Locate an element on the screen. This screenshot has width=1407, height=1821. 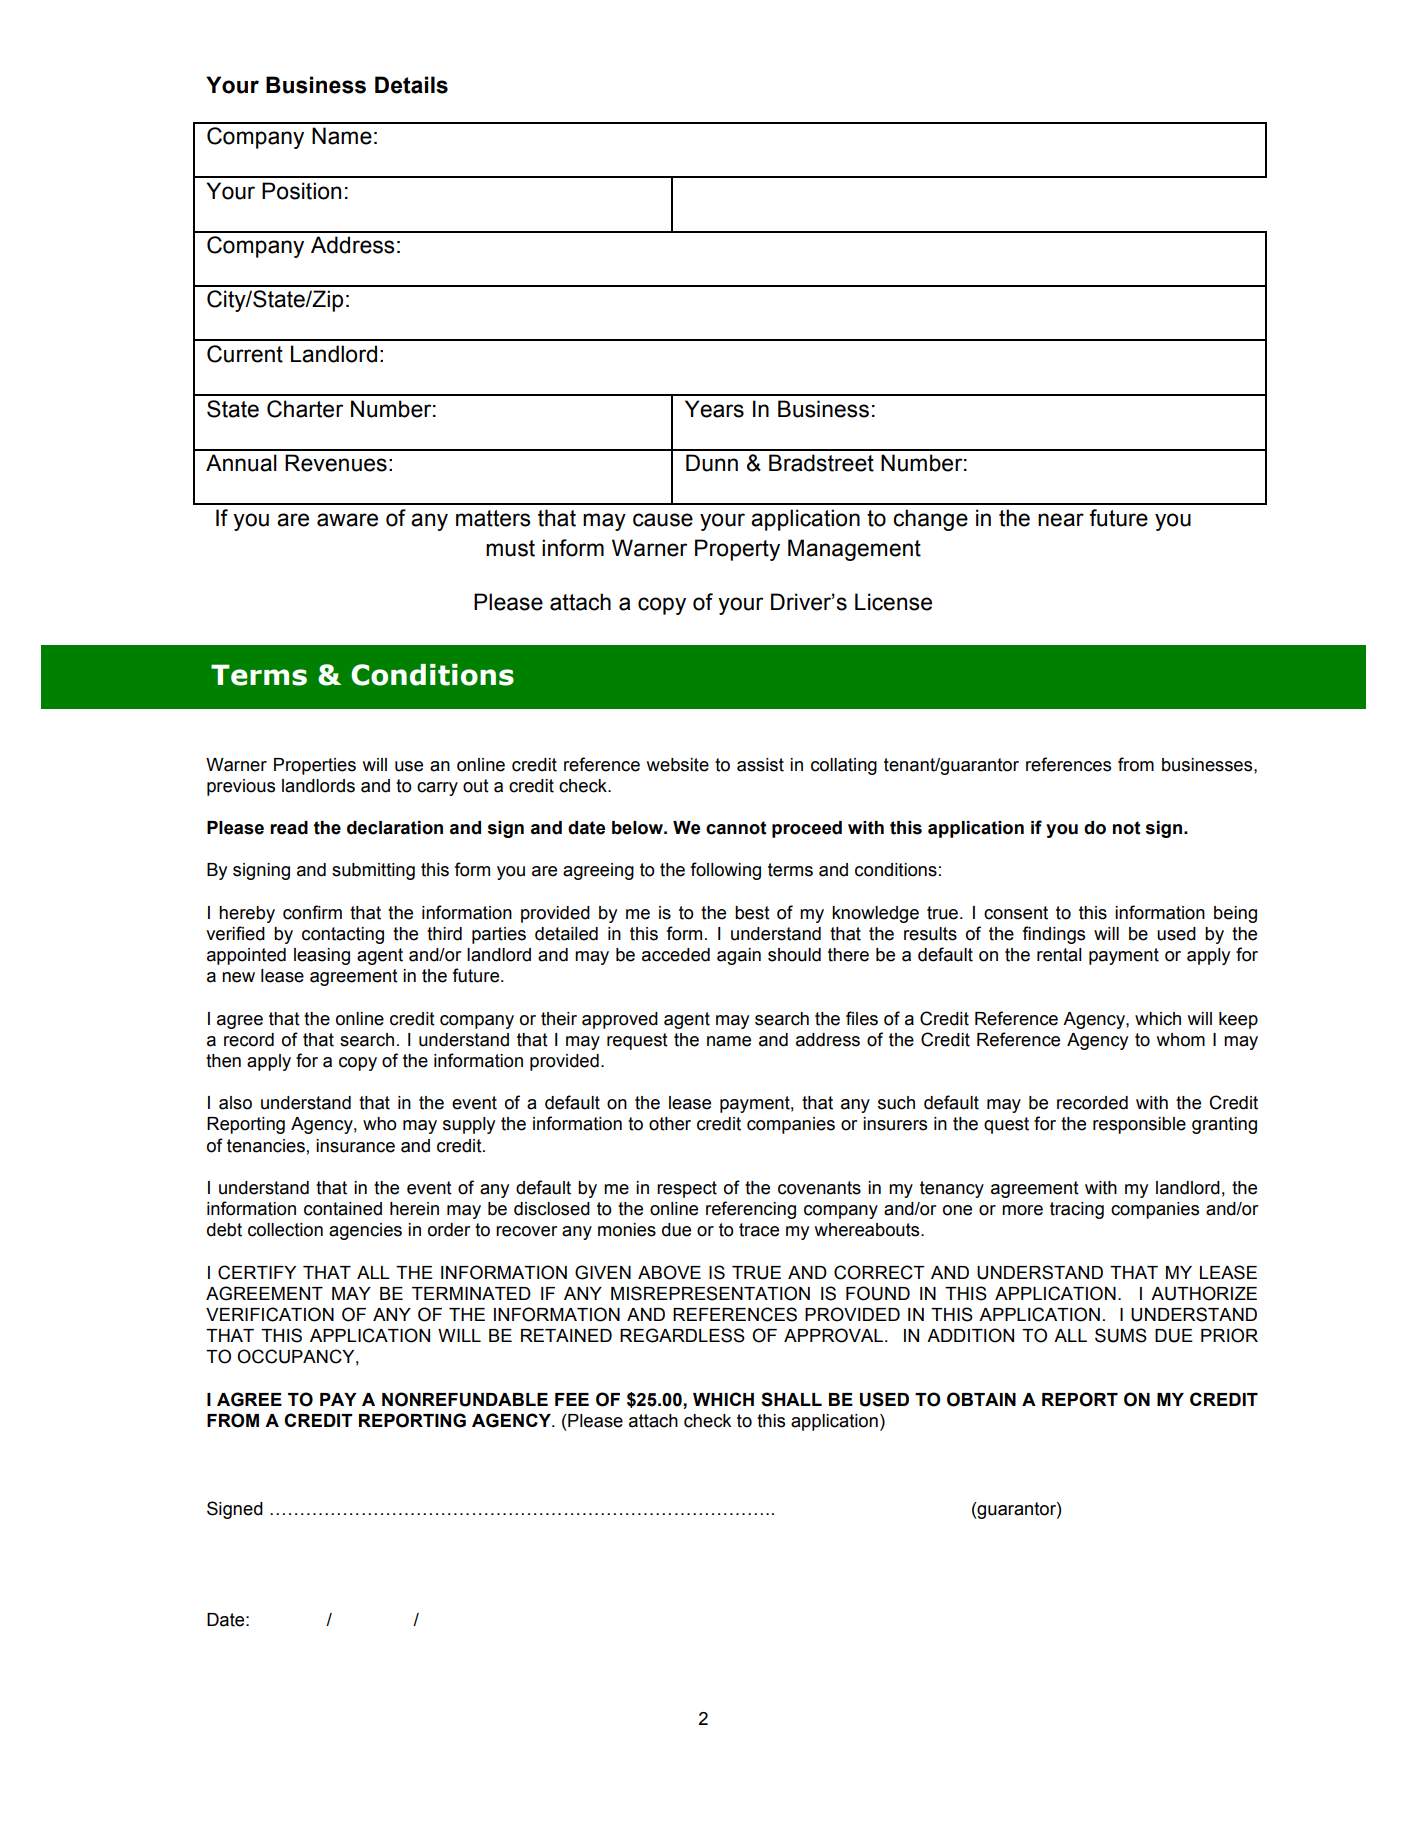
collating is located at coordinates (844, 766).
